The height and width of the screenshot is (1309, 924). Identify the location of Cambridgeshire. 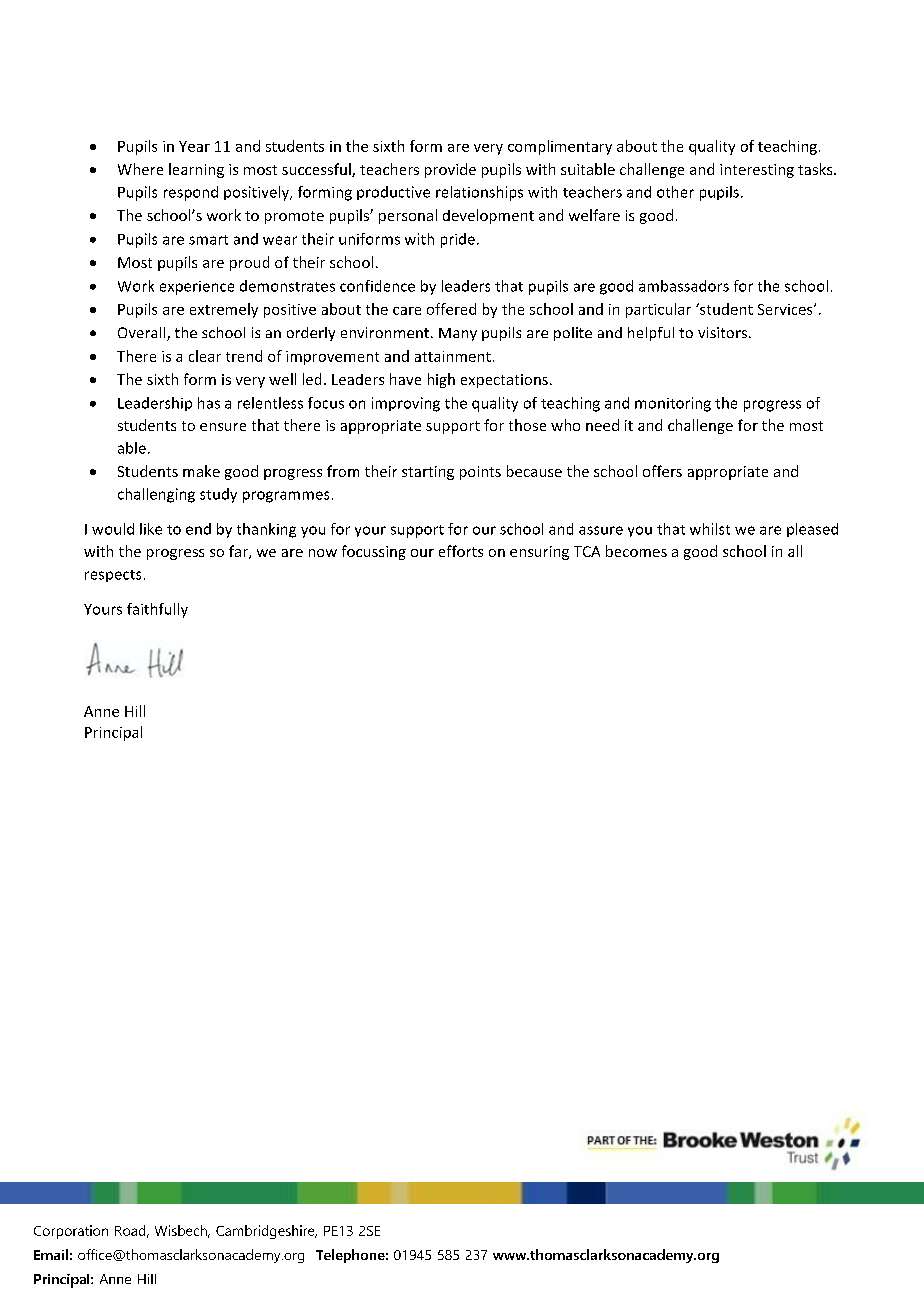
(266, 1232).
